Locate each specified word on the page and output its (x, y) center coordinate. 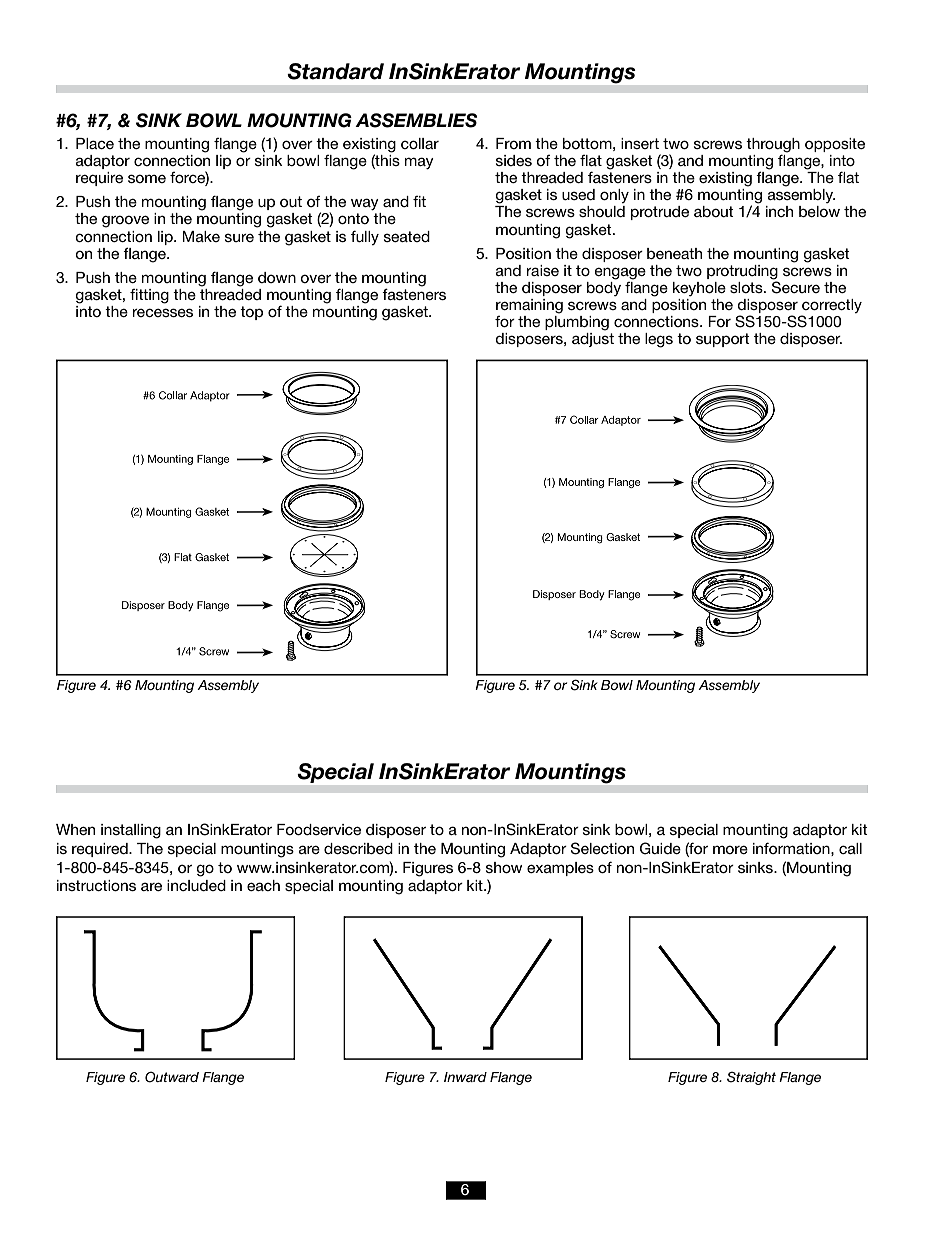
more (730, 849)
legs (659, 340)
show (504, 867)
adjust (593, 340)
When (75, 829)
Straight (751, 1078)
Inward (465, 1077)
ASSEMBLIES (416, 120)
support (723, 340)
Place (95, 143)
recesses (163, 312)
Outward (172, 1077)
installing (131, 831)
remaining (529, 306)
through (773, 146)
